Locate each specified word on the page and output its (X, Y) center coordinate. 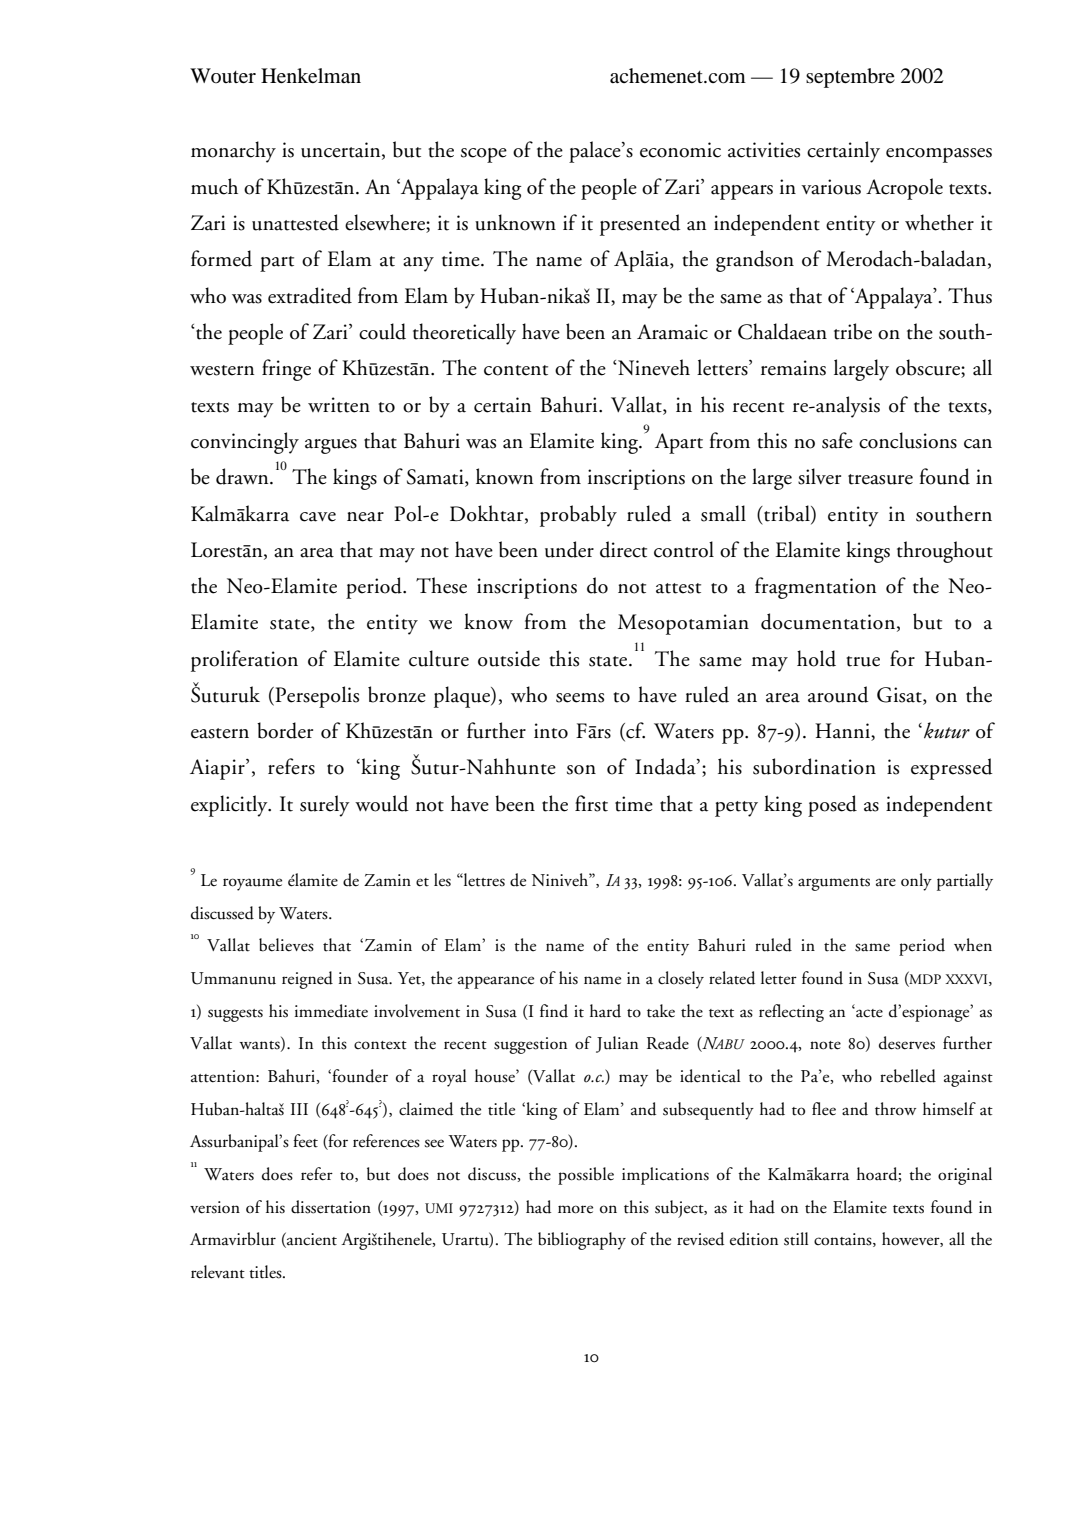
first (591, 803)
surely (325, 806)
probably (578, 516)
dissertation (331, 1207)
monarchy (233, 152)
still (796, 1239)
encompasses (939, 155)
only (916, 882)
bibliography (582, 1241)
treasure (880, 479)
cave (318, 517)
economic (680, 150)
